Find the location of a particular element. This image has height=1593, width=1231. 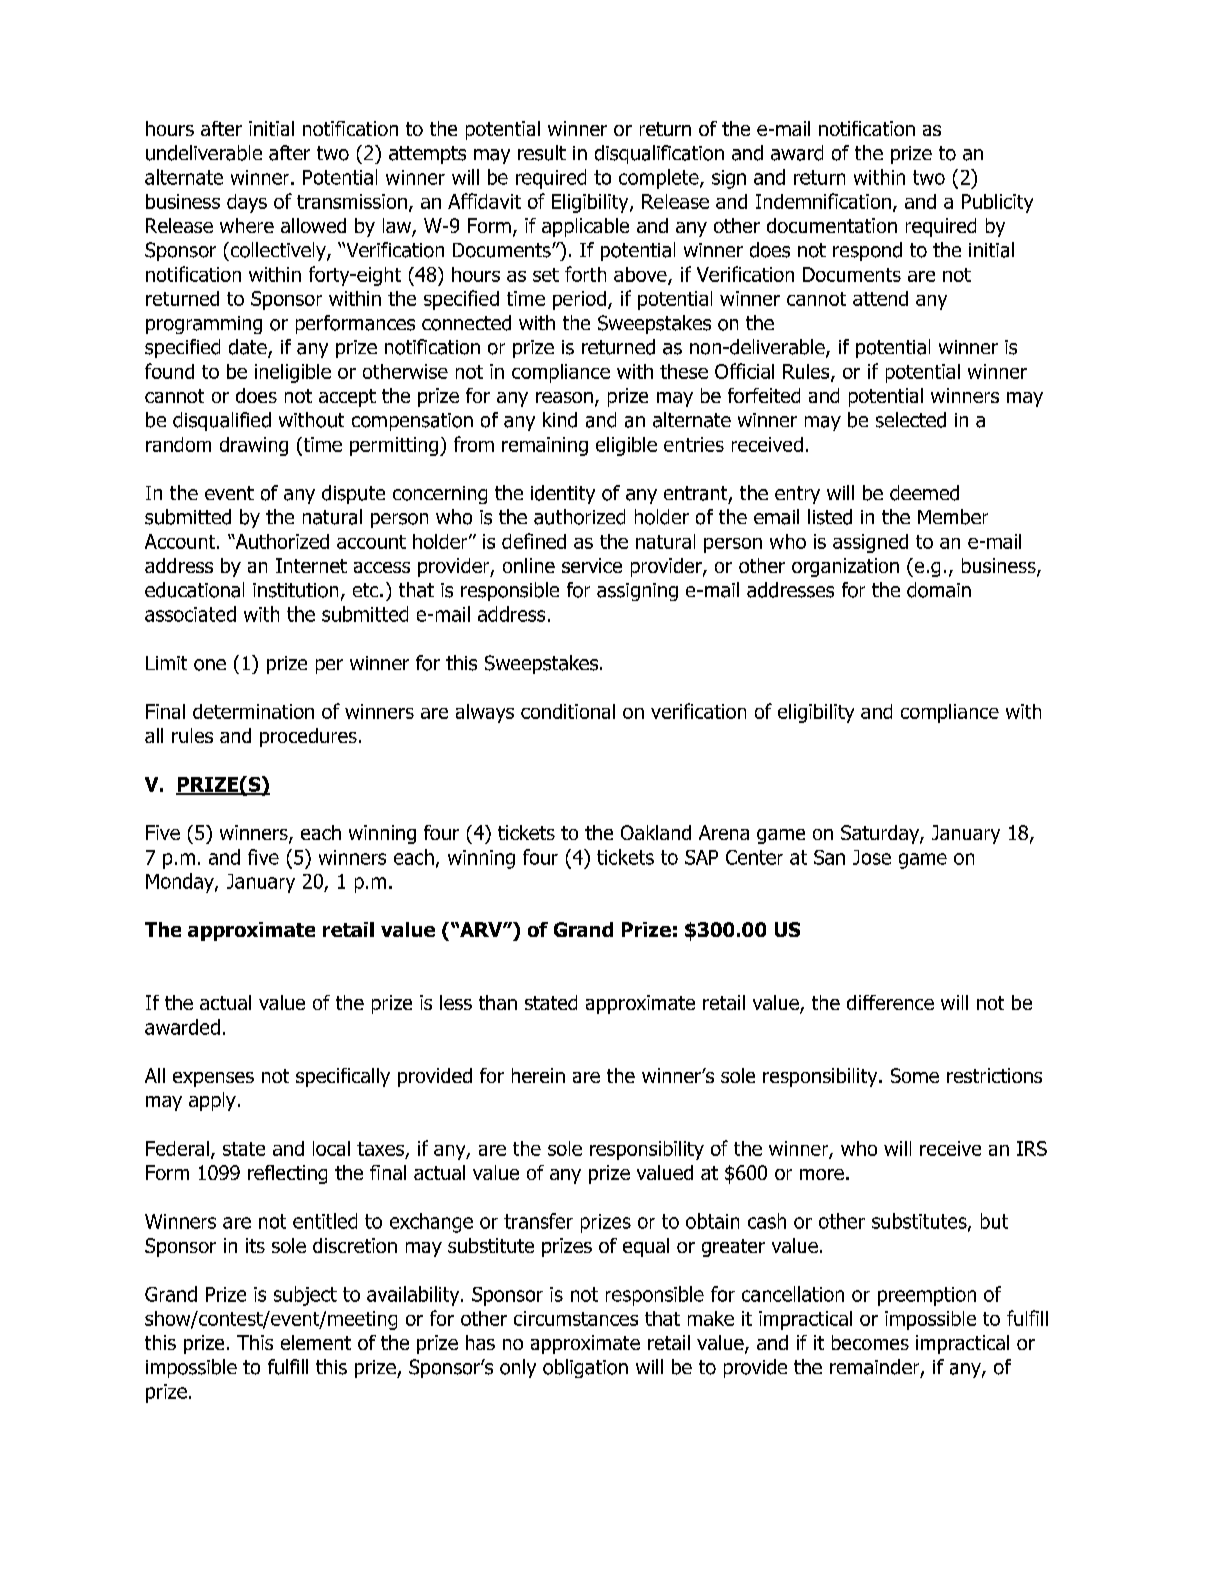

than is located at coordinates (498, 1002).
